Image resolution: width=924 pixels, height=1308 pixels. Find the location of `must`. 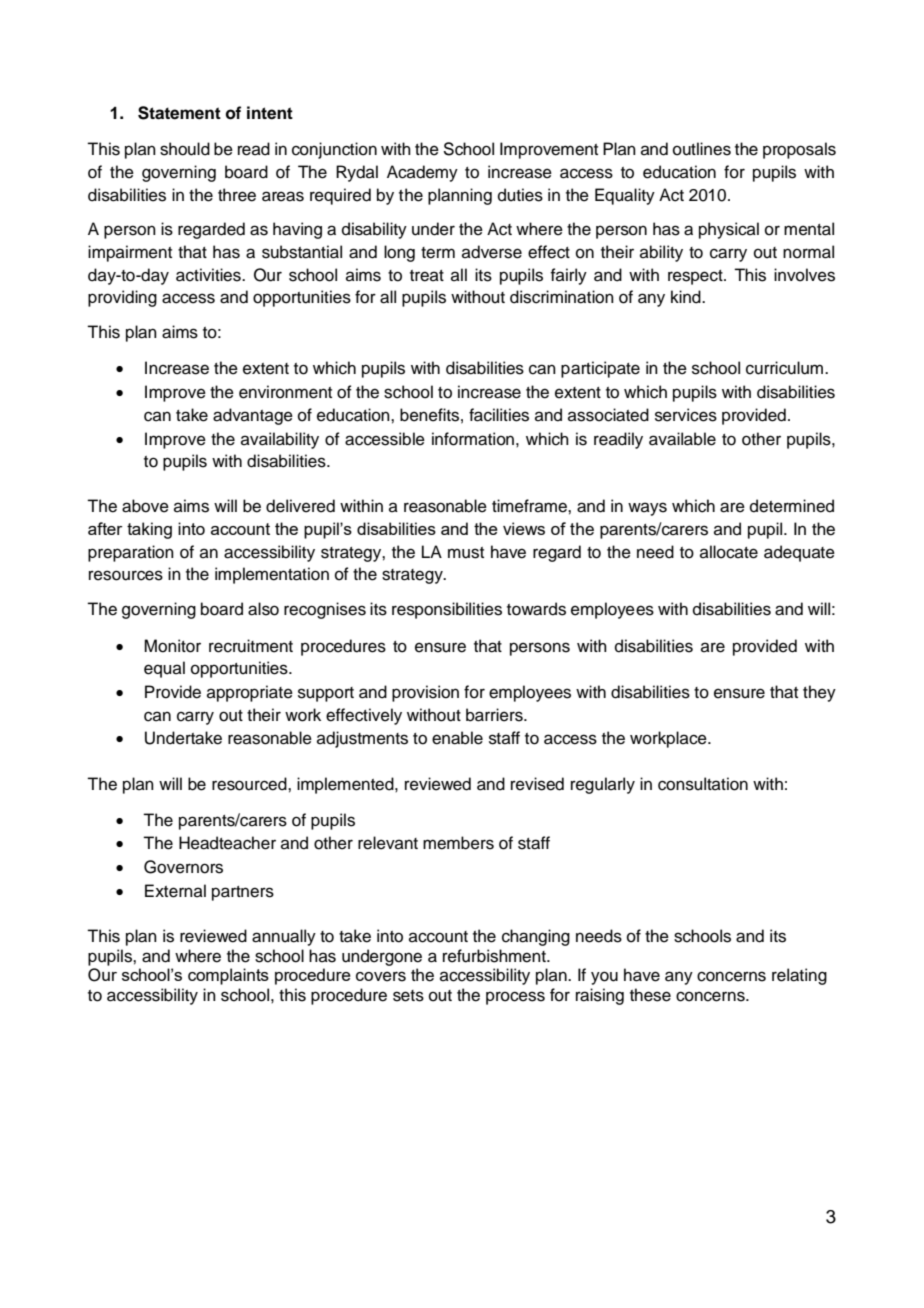

must is located at coordinates (466, 553).
